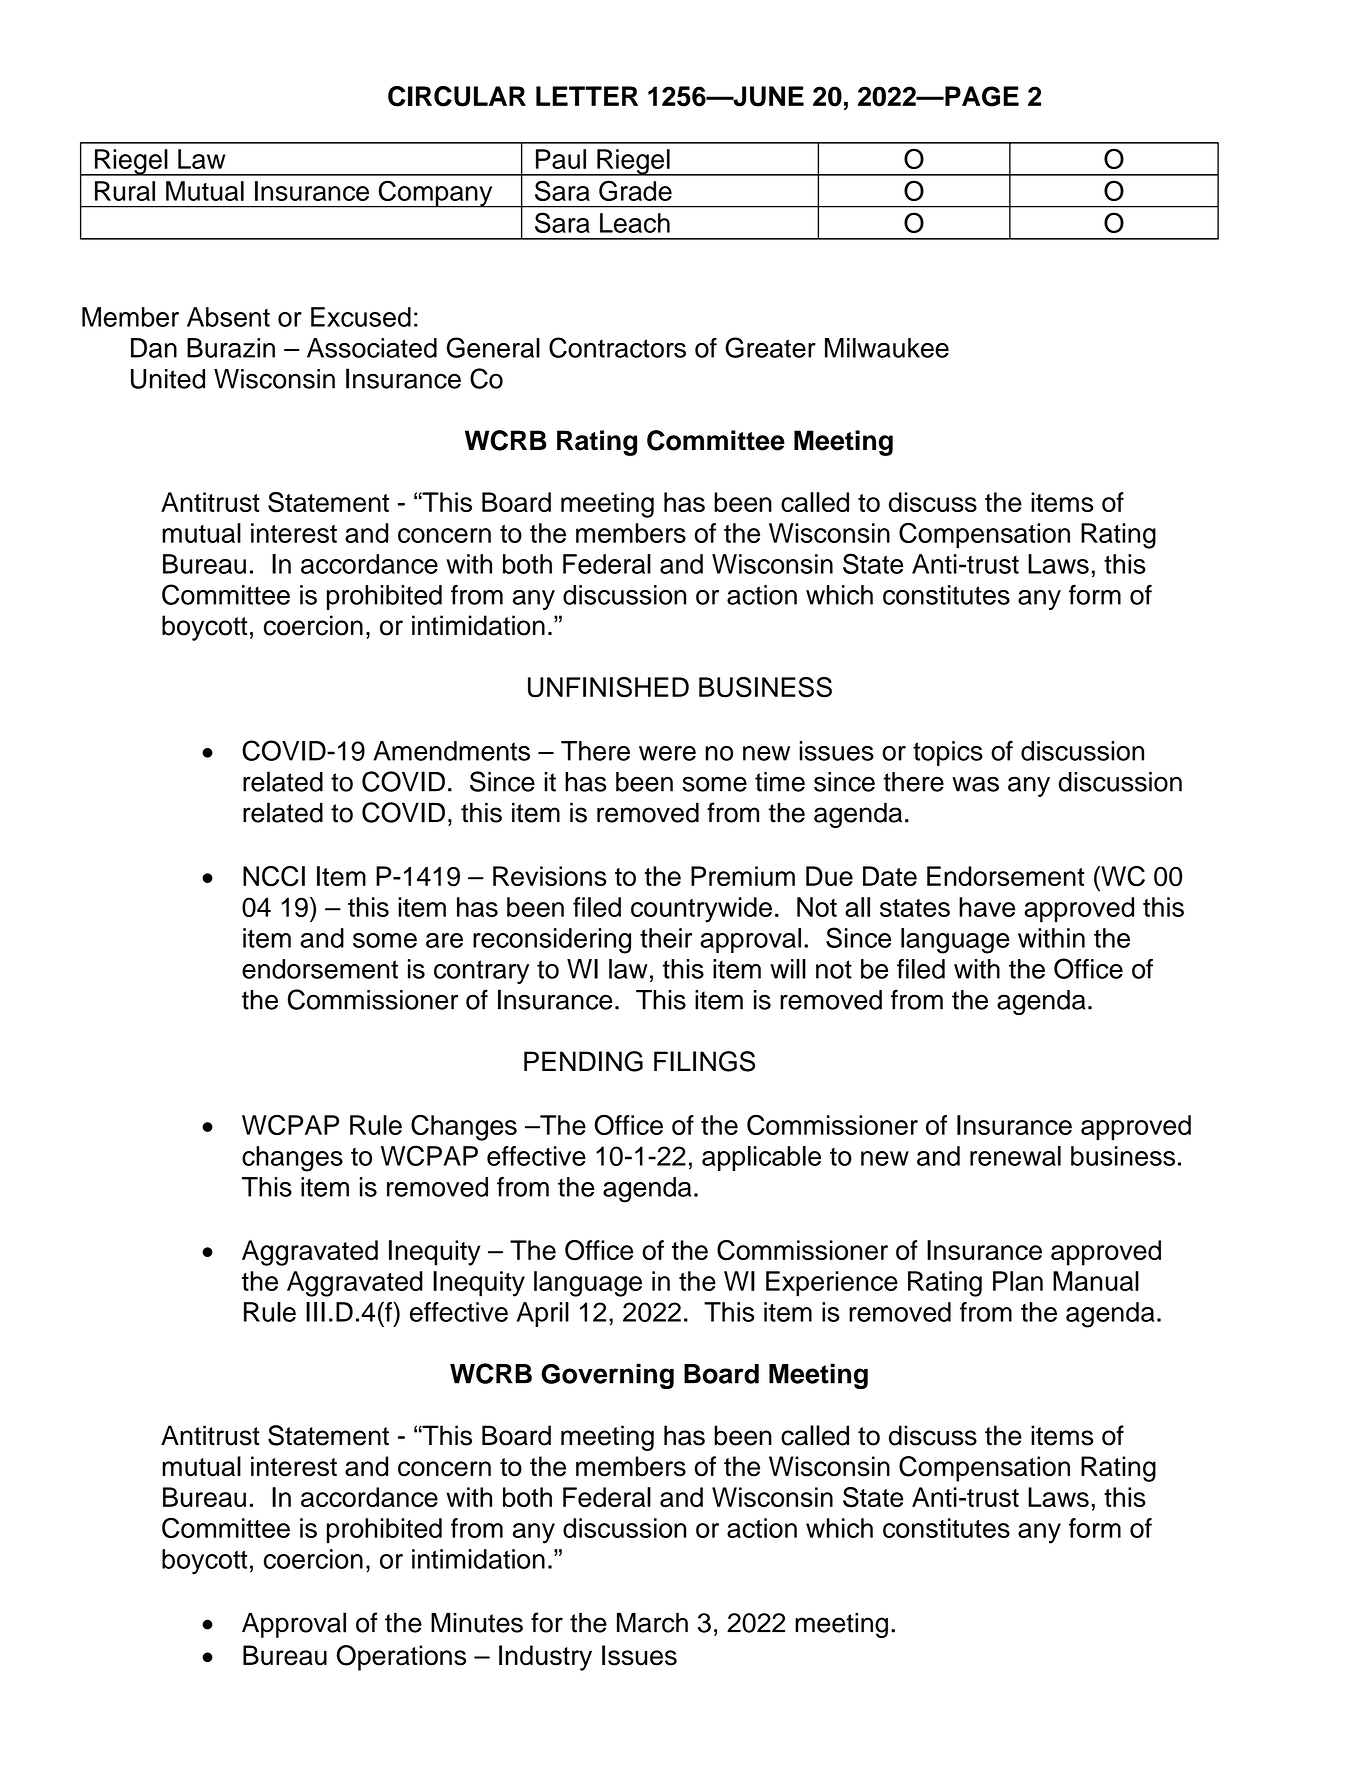 This page has height=1772, width=1369. Describe the element at coordinates (770, 347) in the page. I see `Greater` at that location.
